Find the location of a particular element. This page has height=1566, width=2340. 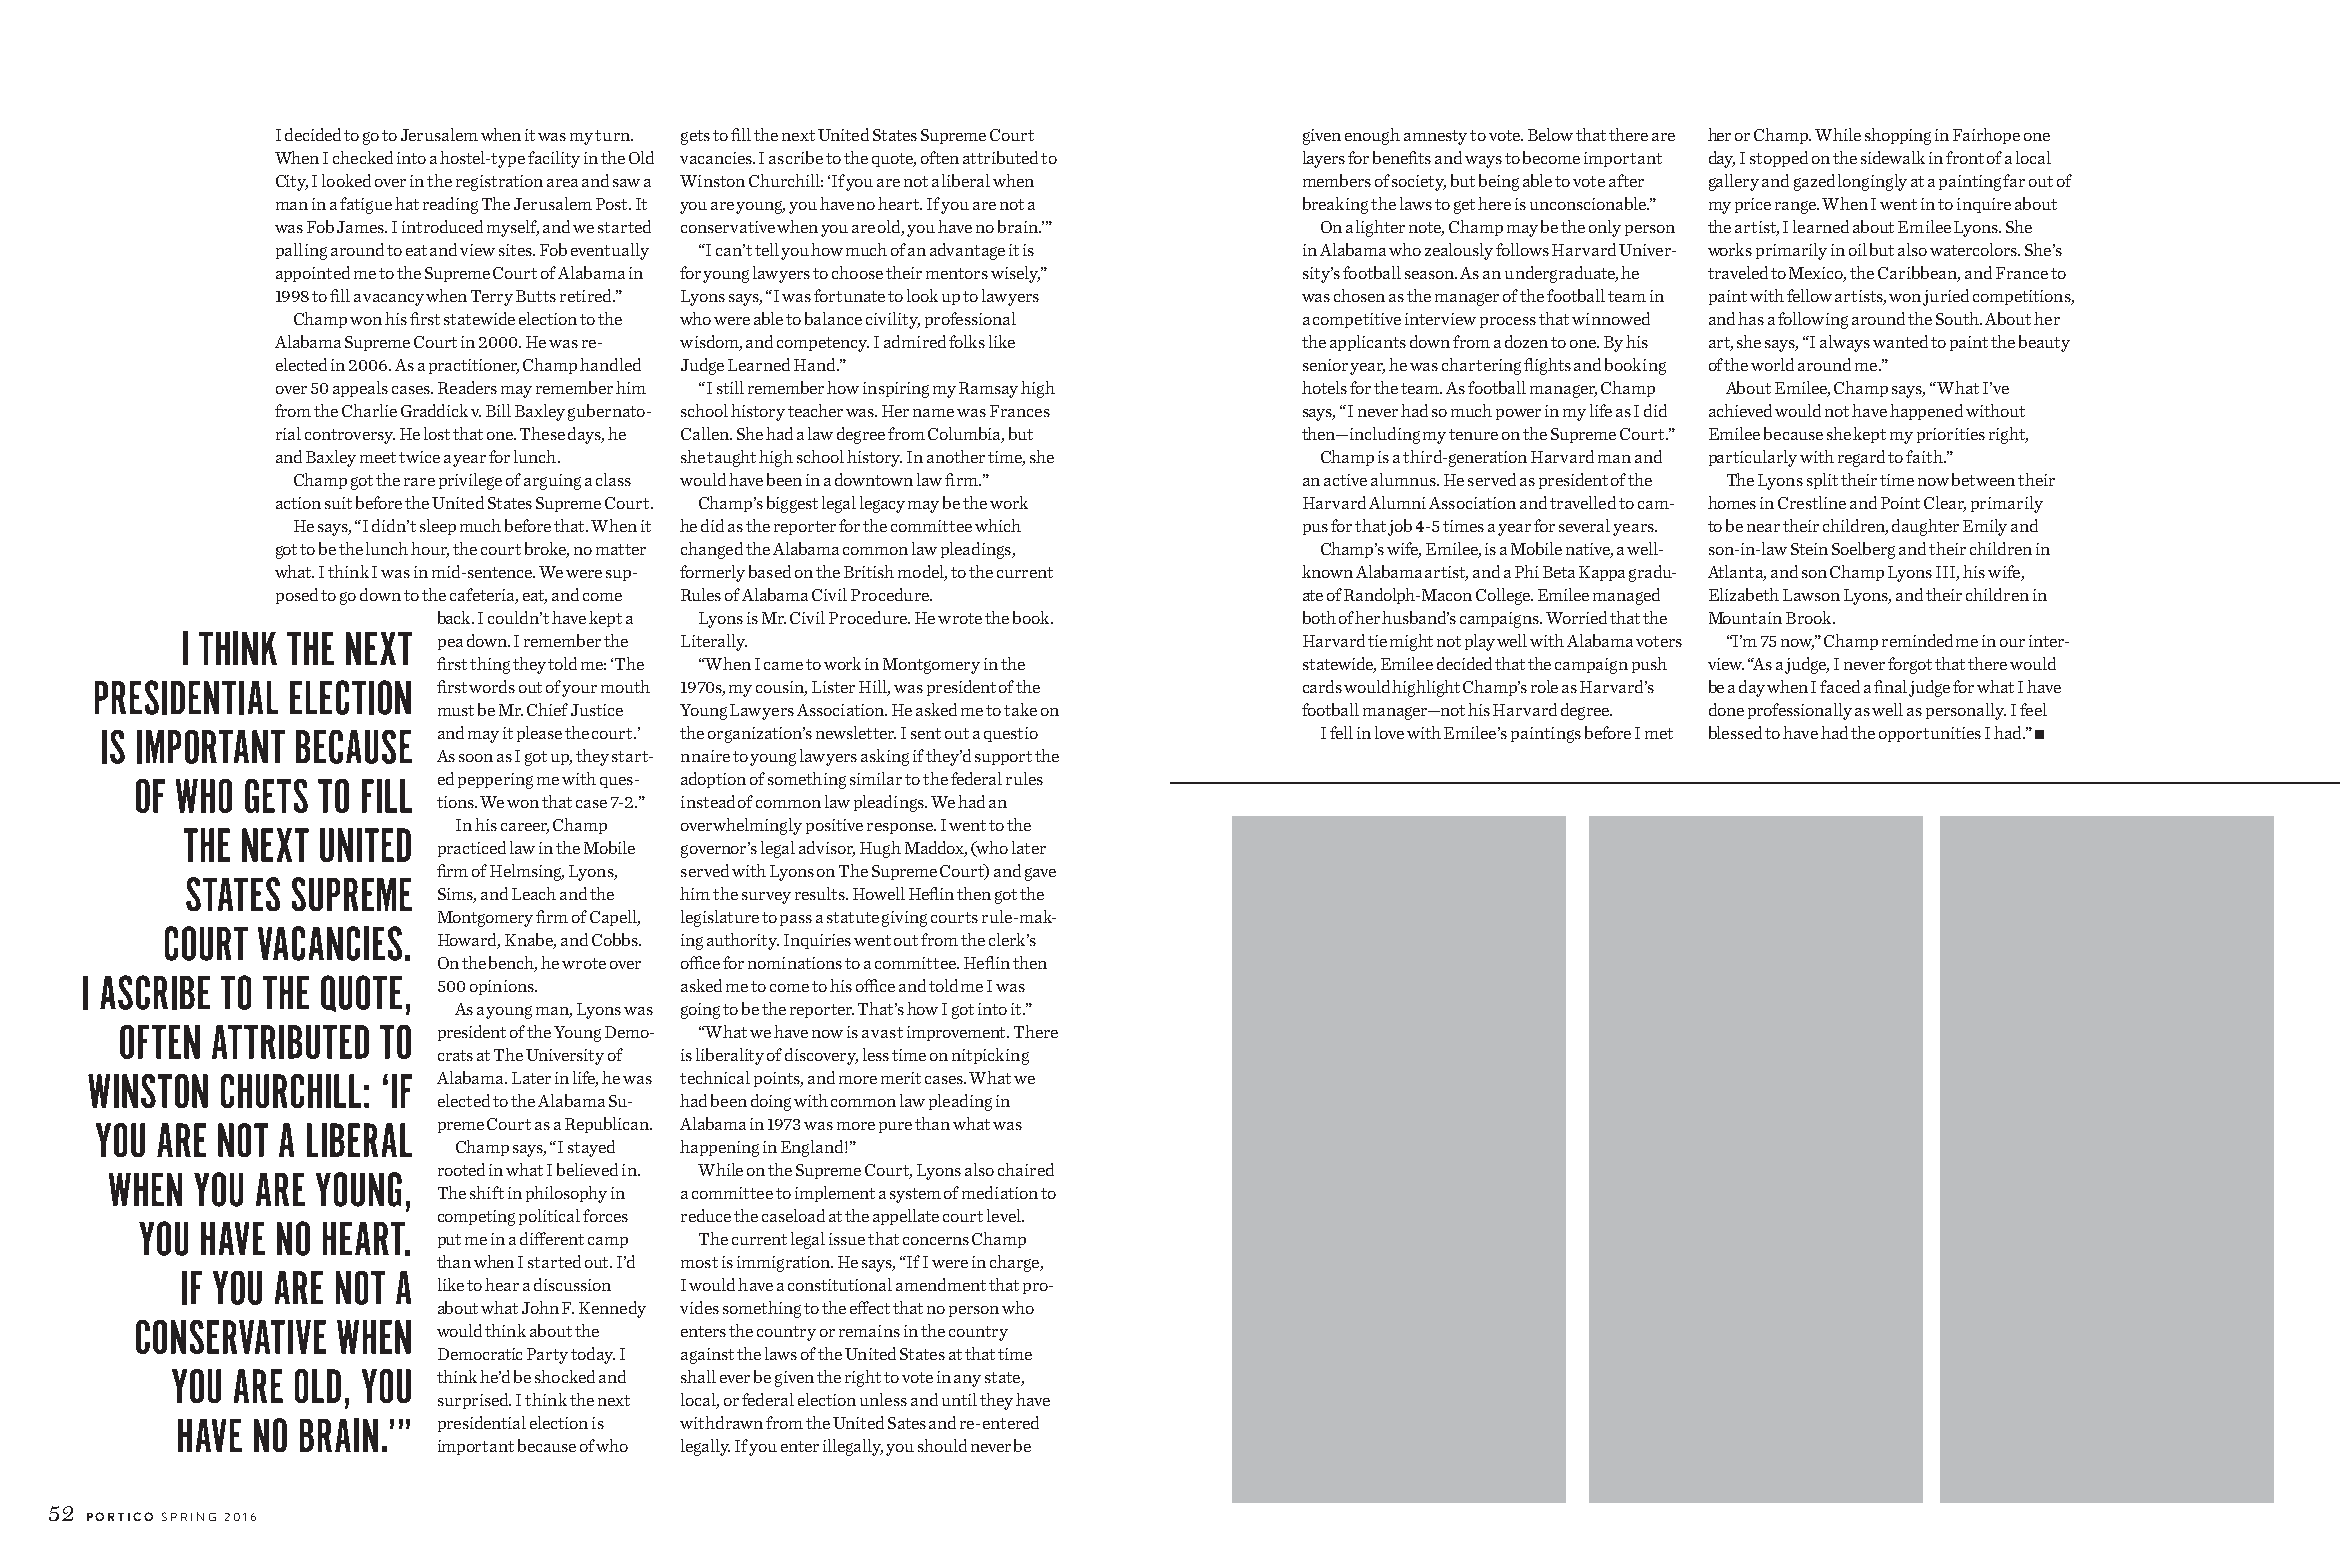

layers is located at coordinates (1324, 159).
